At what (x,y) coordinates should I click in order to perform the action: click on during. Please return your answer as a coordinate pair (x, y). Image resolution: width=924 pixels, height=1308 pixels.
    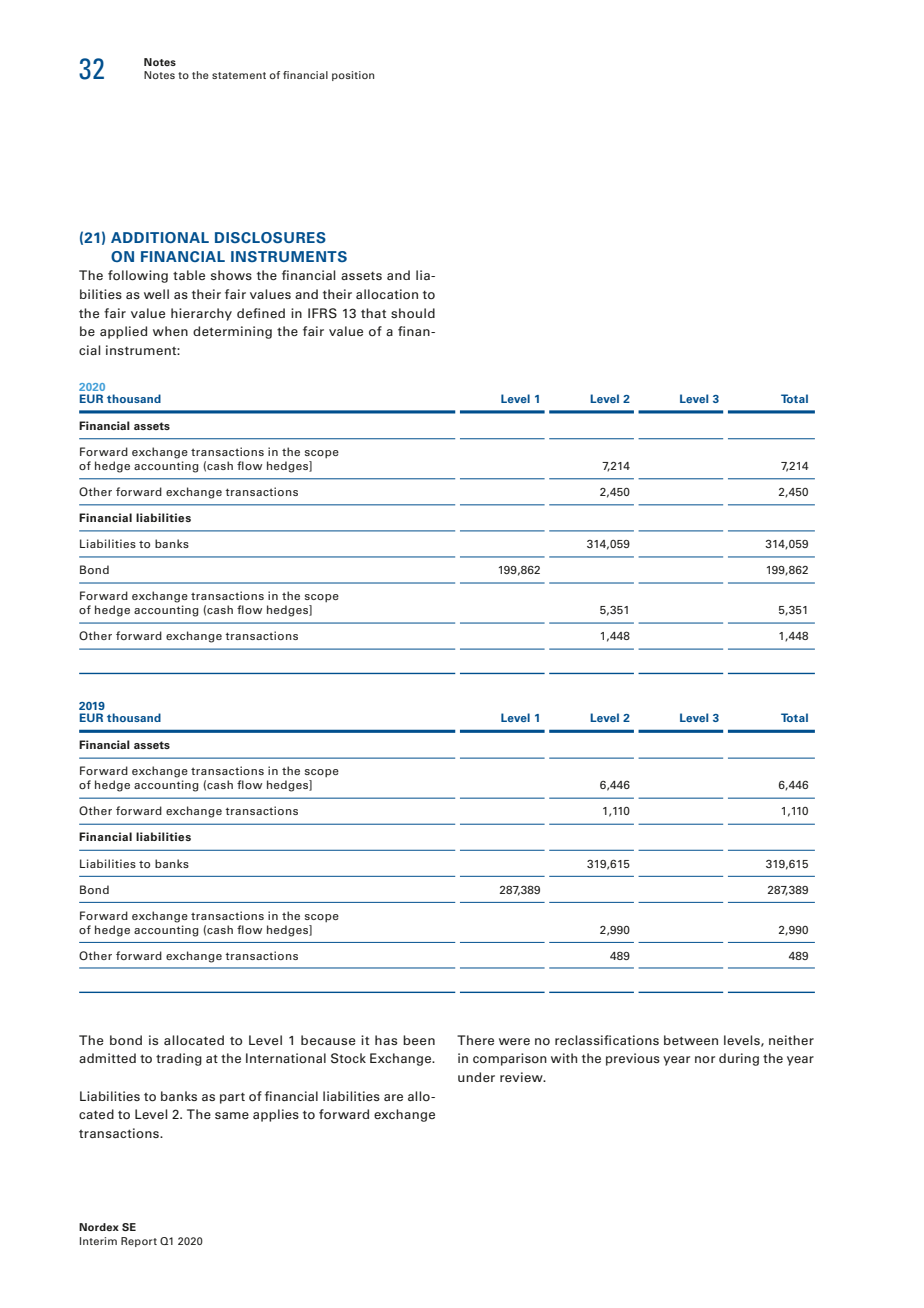
    Looking at the image, I should click on (739, 1059).
